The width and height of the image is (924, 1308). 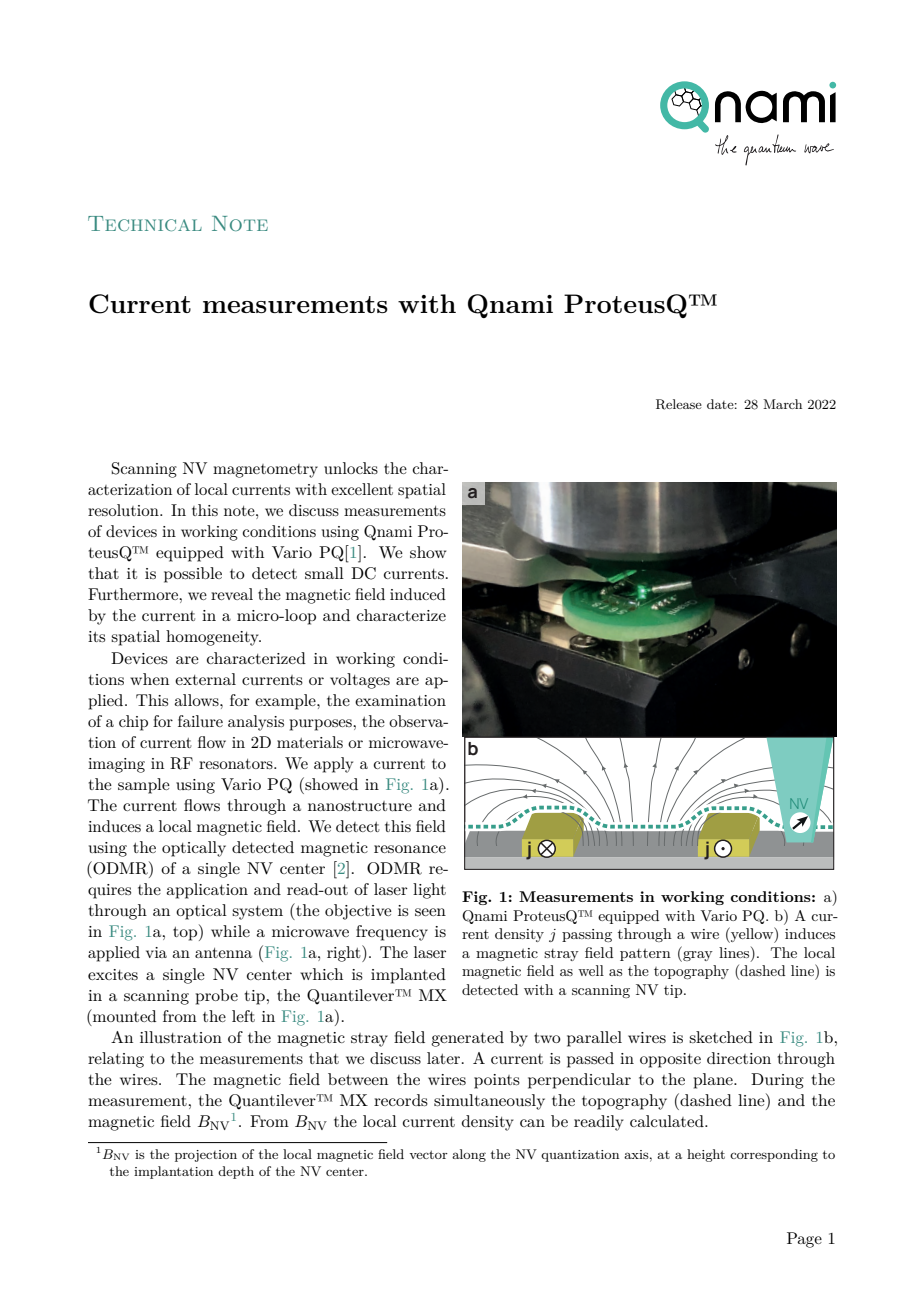 I want to click on Technical, so click(x=145, y=223).
